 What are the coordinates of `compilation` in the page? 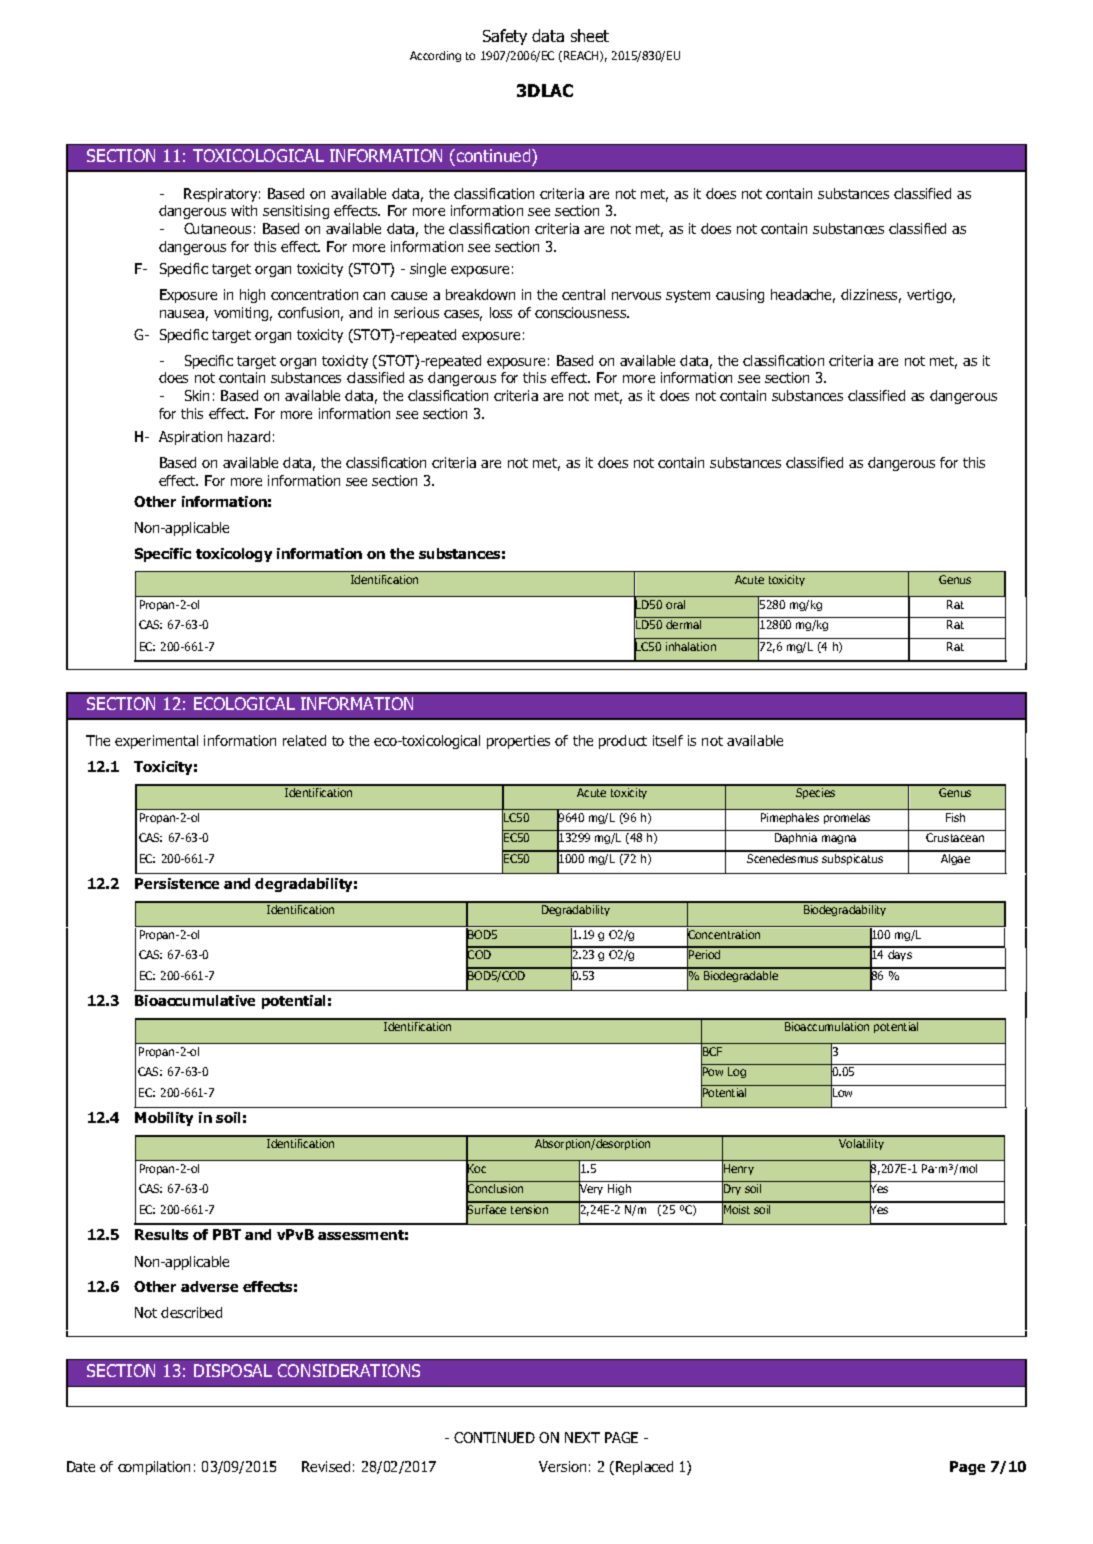 It's located at (154, 1468).
